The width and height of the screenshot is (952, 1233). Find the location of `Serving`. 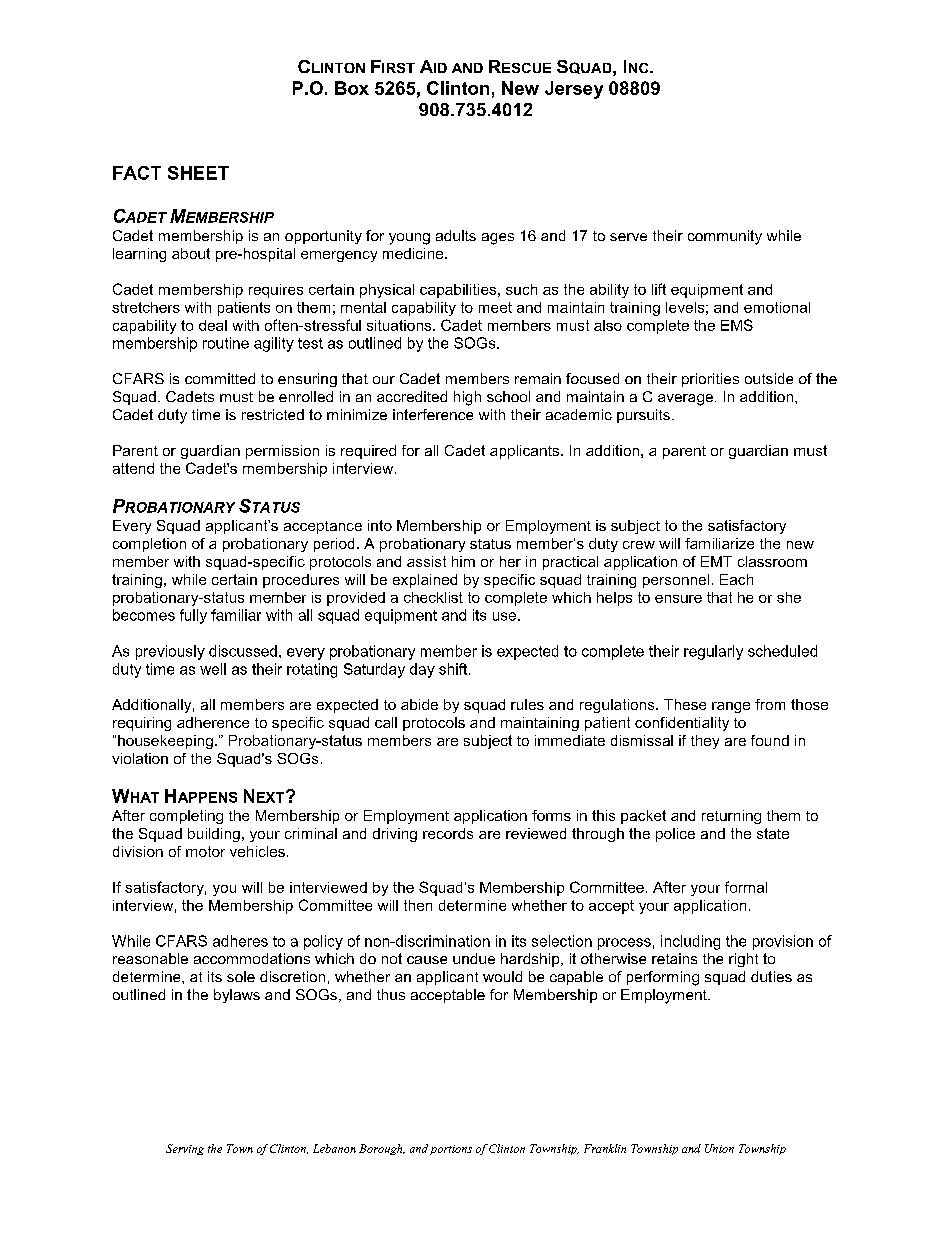

Serving is located at coordinates (185, 1149).
